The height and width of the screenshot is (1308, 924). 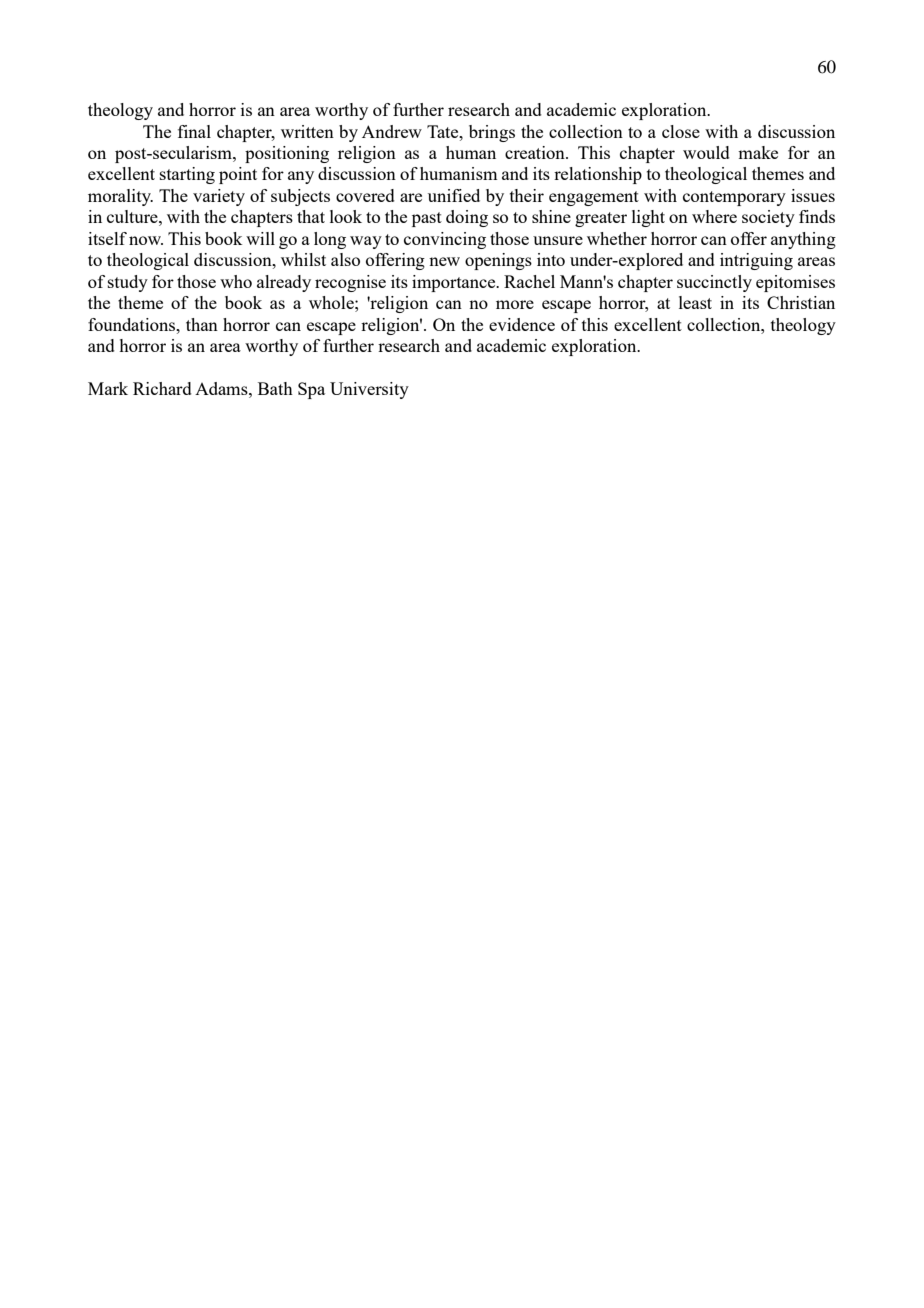 What do you see at coordinates (681, 131) in the screenshot?
I see `close` at bounding box center [681, 131].
